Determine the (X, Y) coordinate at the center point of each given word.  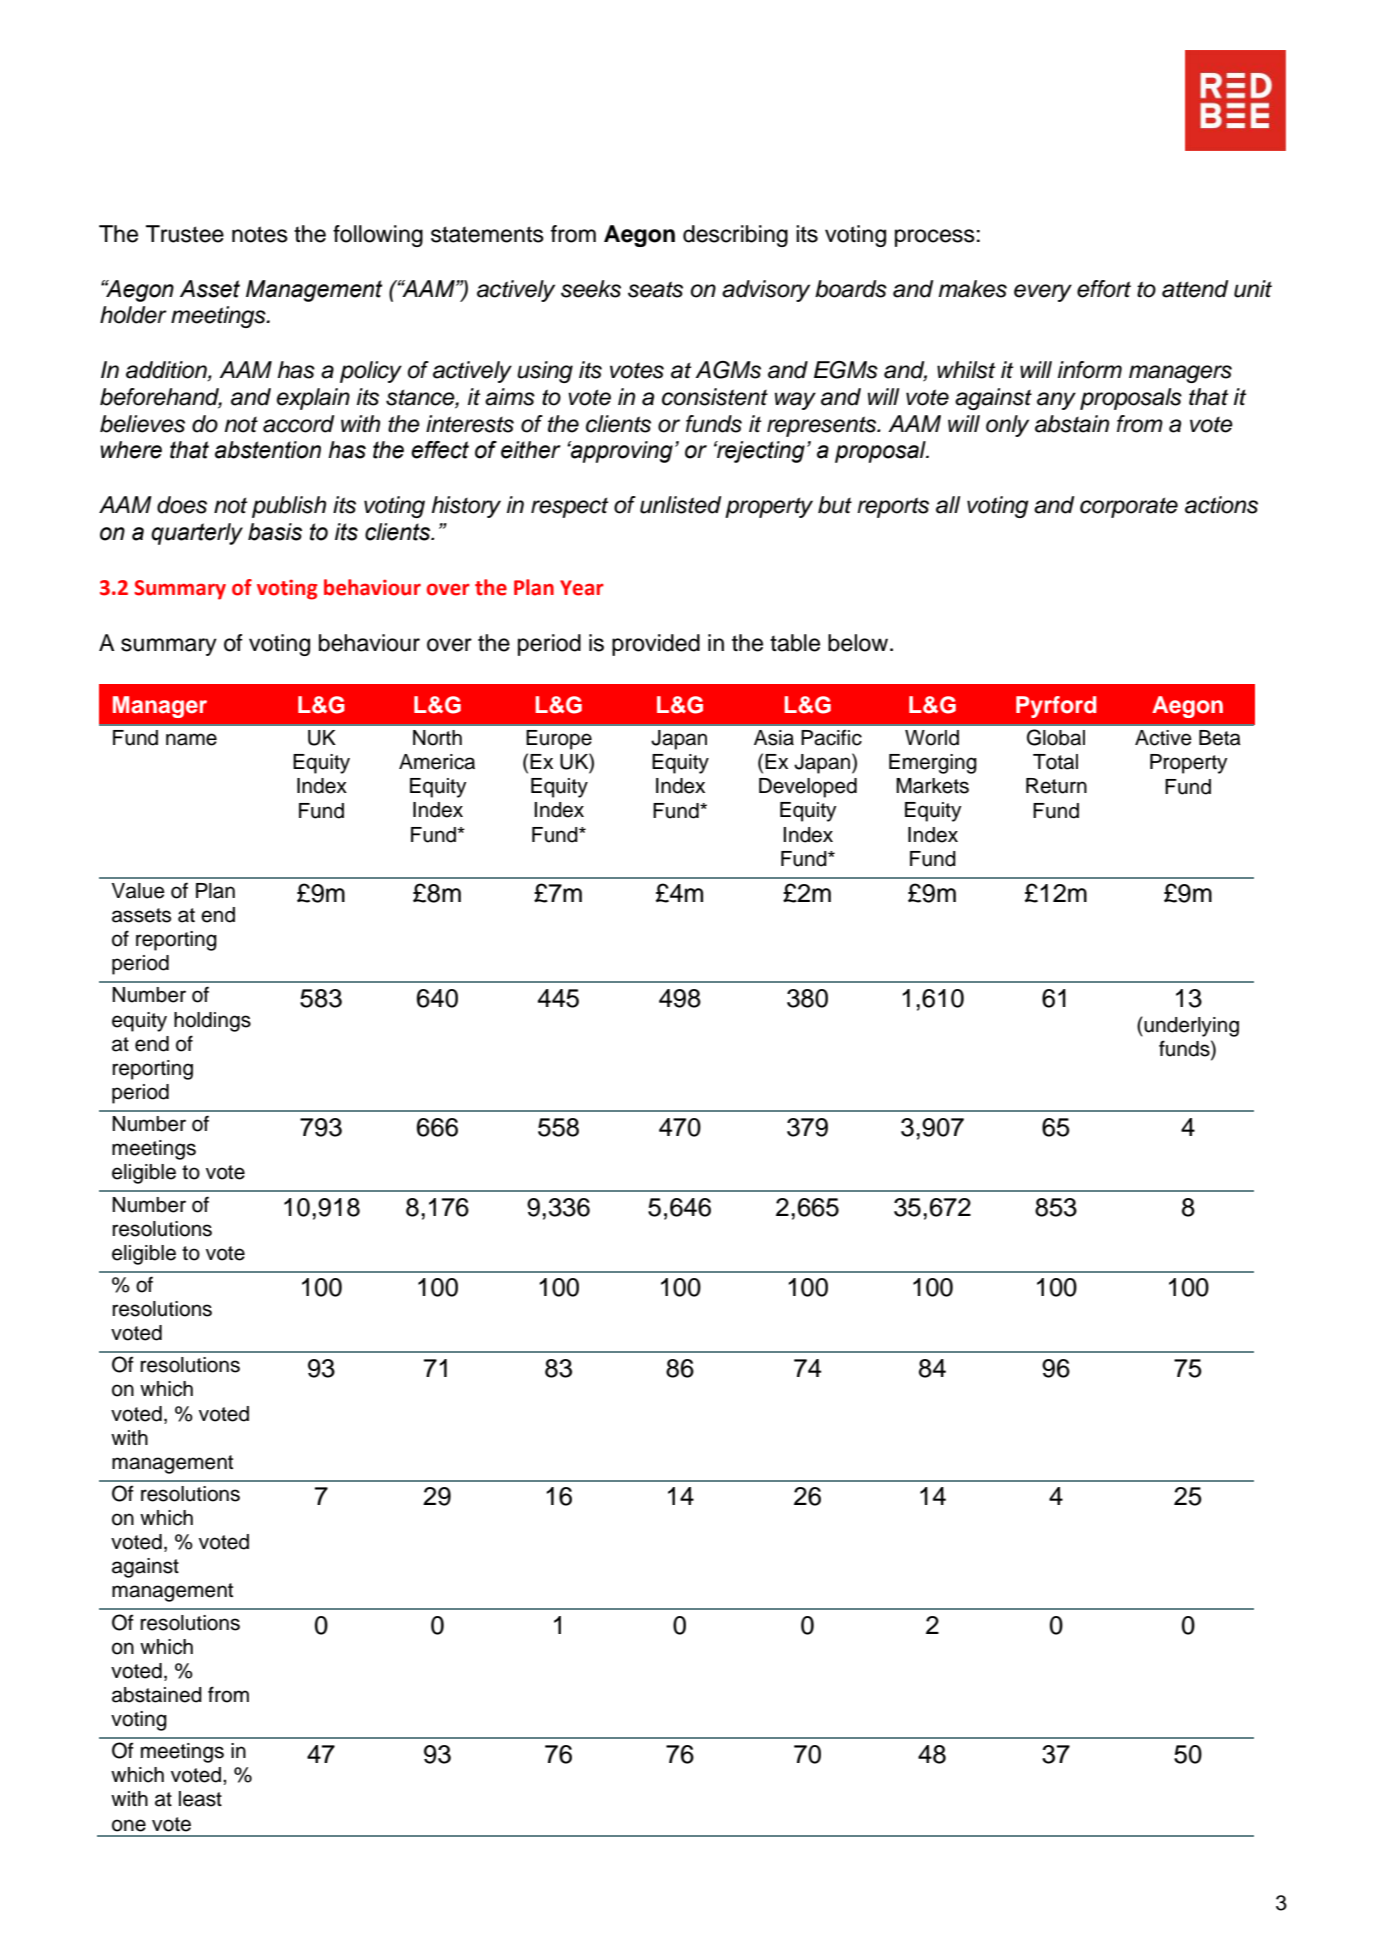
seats (655, 289)
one (129, 1825)
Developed (808, 788)
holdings (212, 1022)
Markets (932, 786)
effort (1104, 289)
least (200, 1799)
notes (260, 234)
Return (1056, 786)
